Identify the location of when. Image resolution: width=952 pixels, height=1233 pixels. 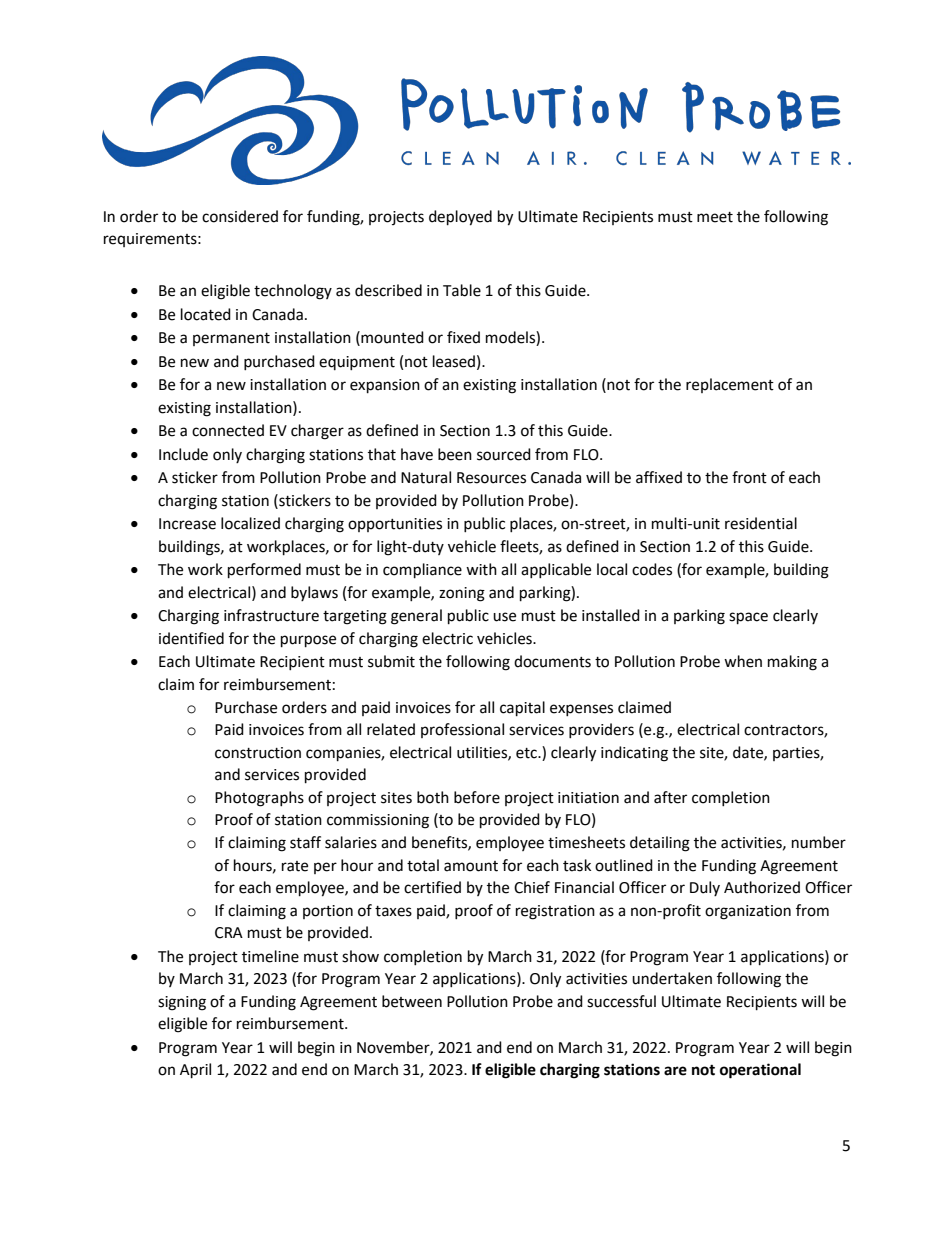
(743, 661).
